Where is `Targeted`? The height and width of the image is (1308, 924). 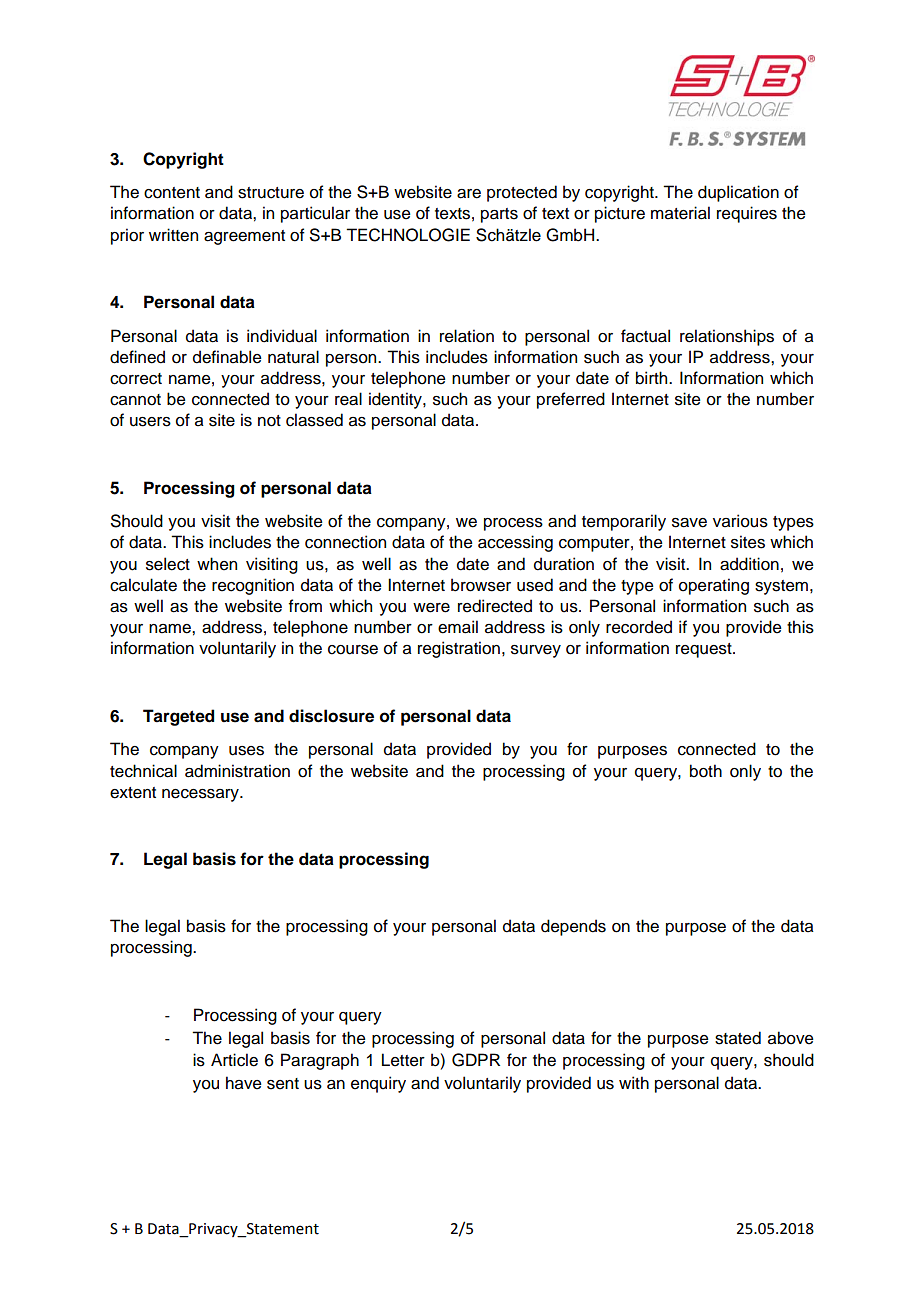
Targeted is located at coordinates (178, 717).
